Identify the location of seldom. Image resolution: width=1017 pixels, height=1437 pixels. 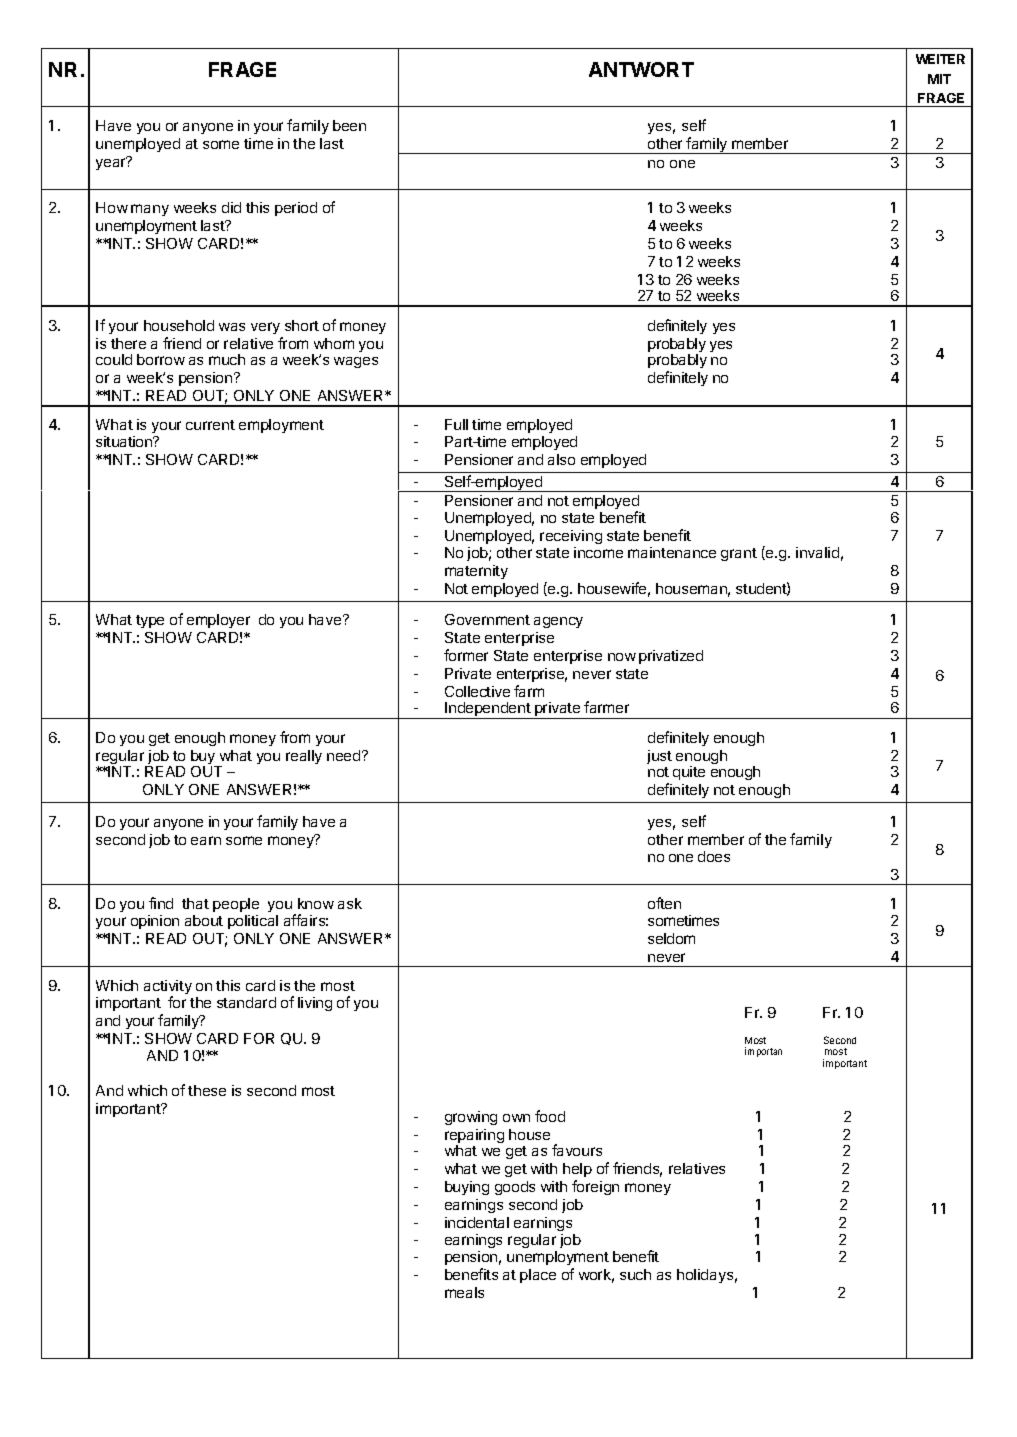
(671, 938).
